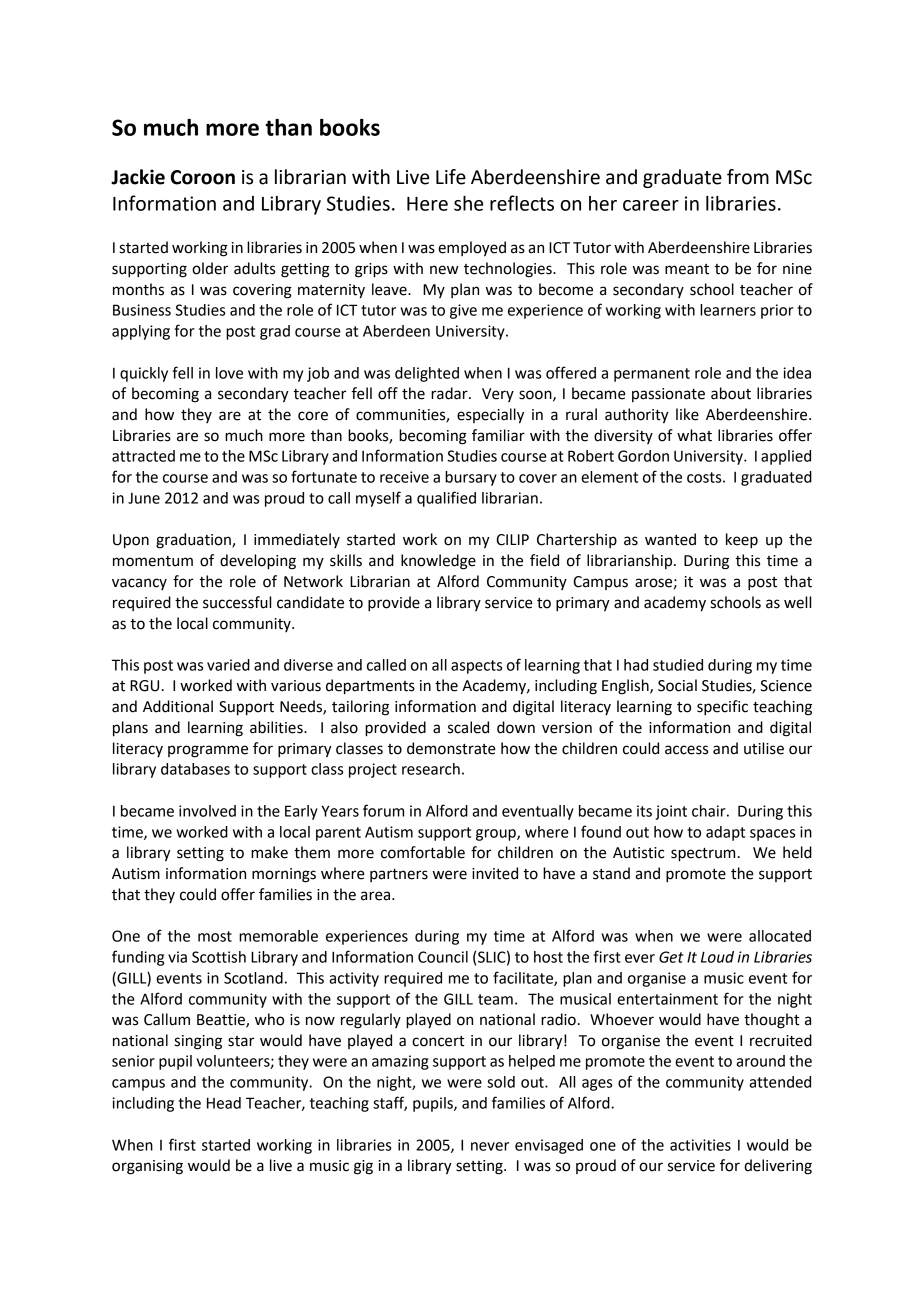 Image resolution: width=924 pixels, height=1308 pixels. I want to click on varied, so click(228, 665).
